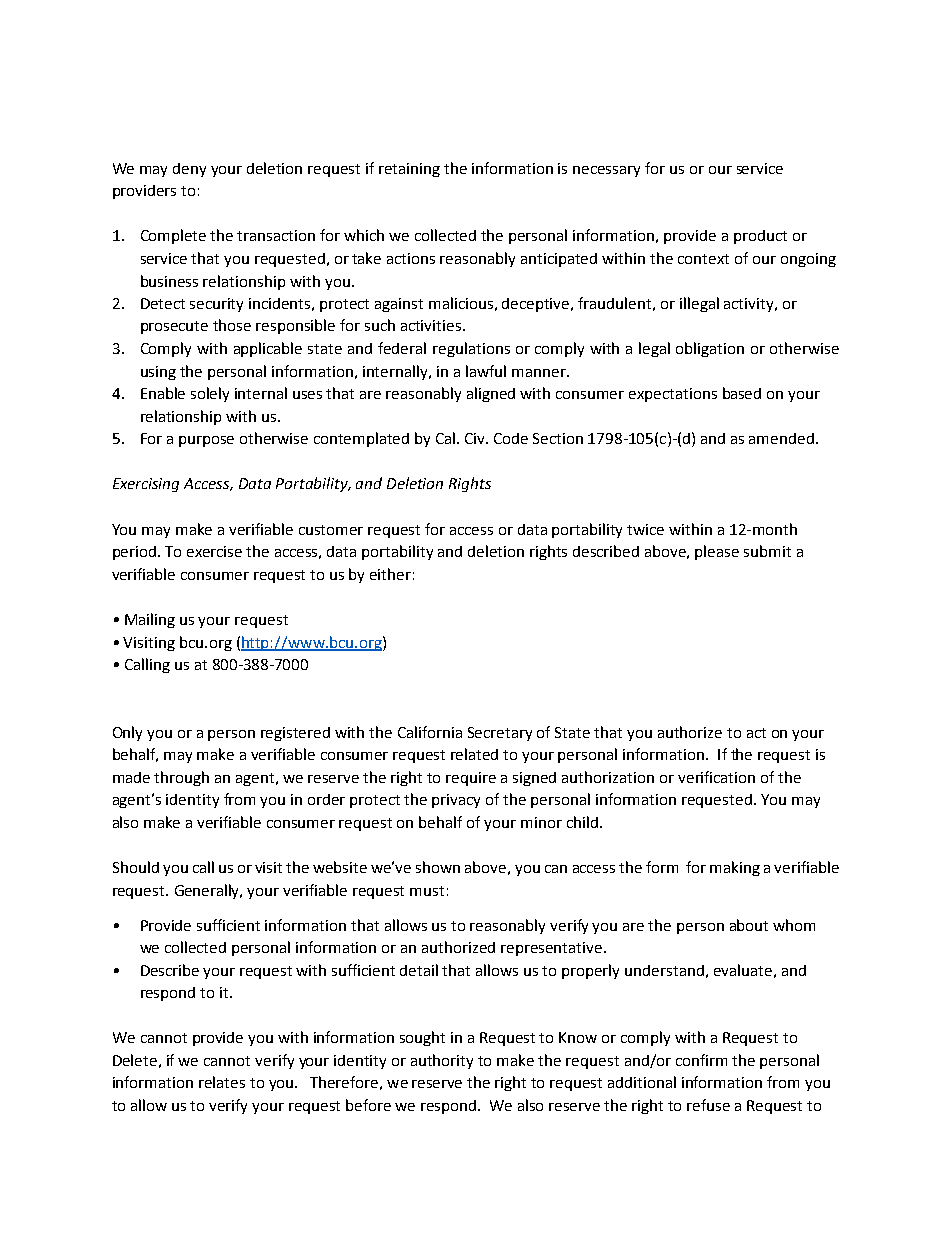  Describe the element at coordinates (442, 1061) in the image. I see `authority` at that location.
